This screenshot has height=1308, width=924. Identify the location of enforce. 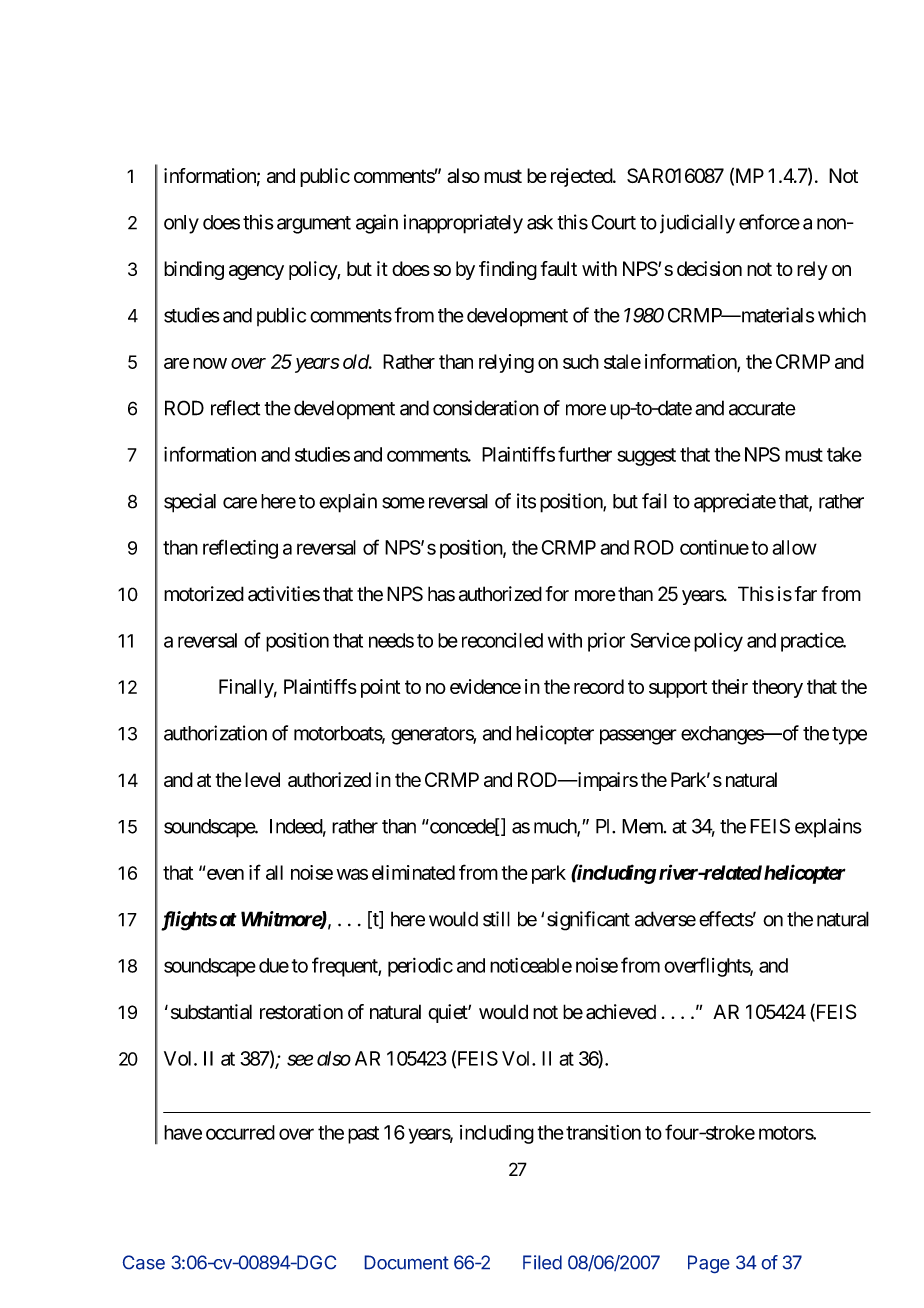
(769, 222).
